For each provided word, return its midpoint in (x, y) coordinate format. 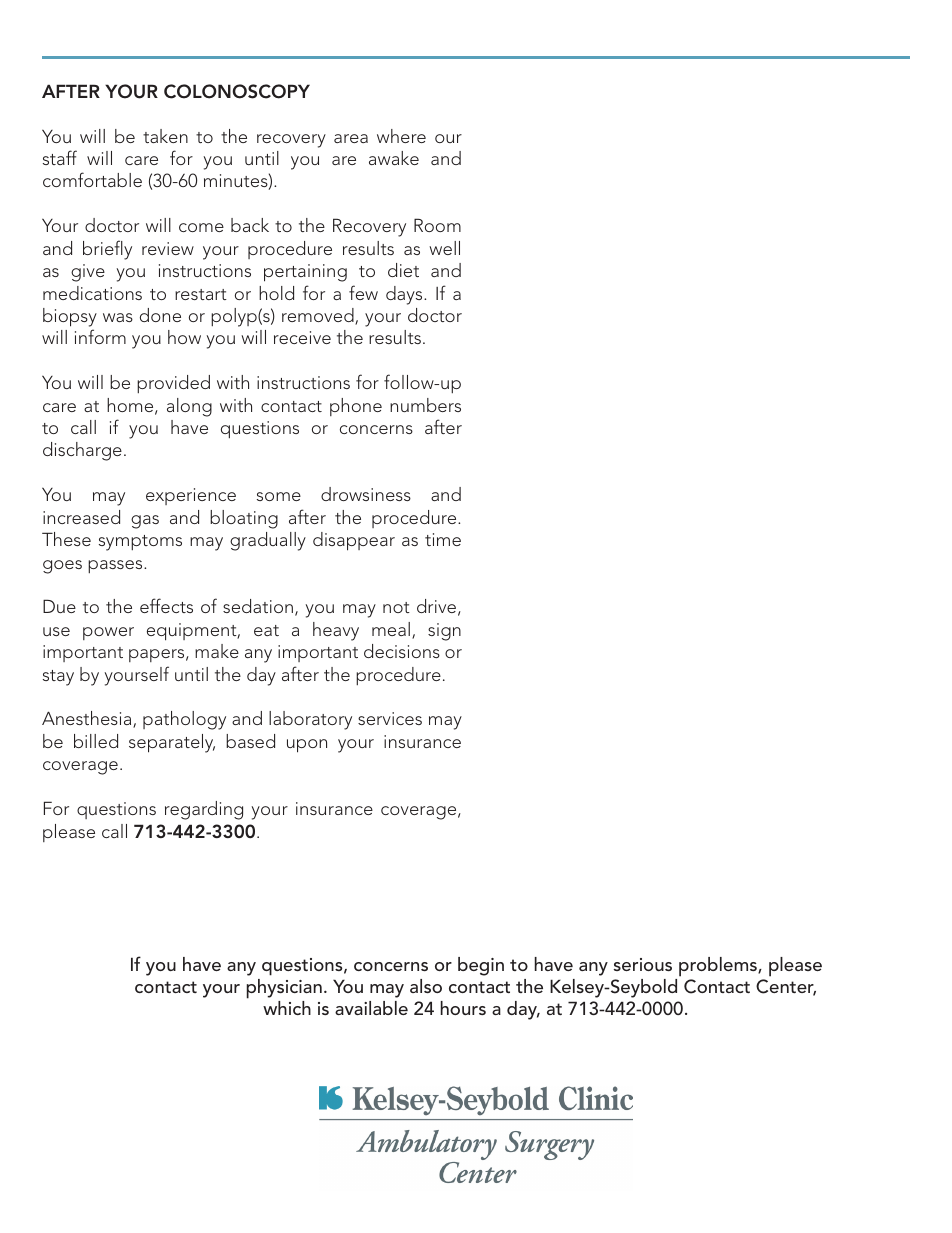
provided (173, 384)
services (390, 718)
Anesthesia (88, 719)
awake (394, 158)
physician (284, 989)
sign (444, 632)
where (401, 136)
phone (356, 407)
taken (165, 136)
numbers (425, 405)
